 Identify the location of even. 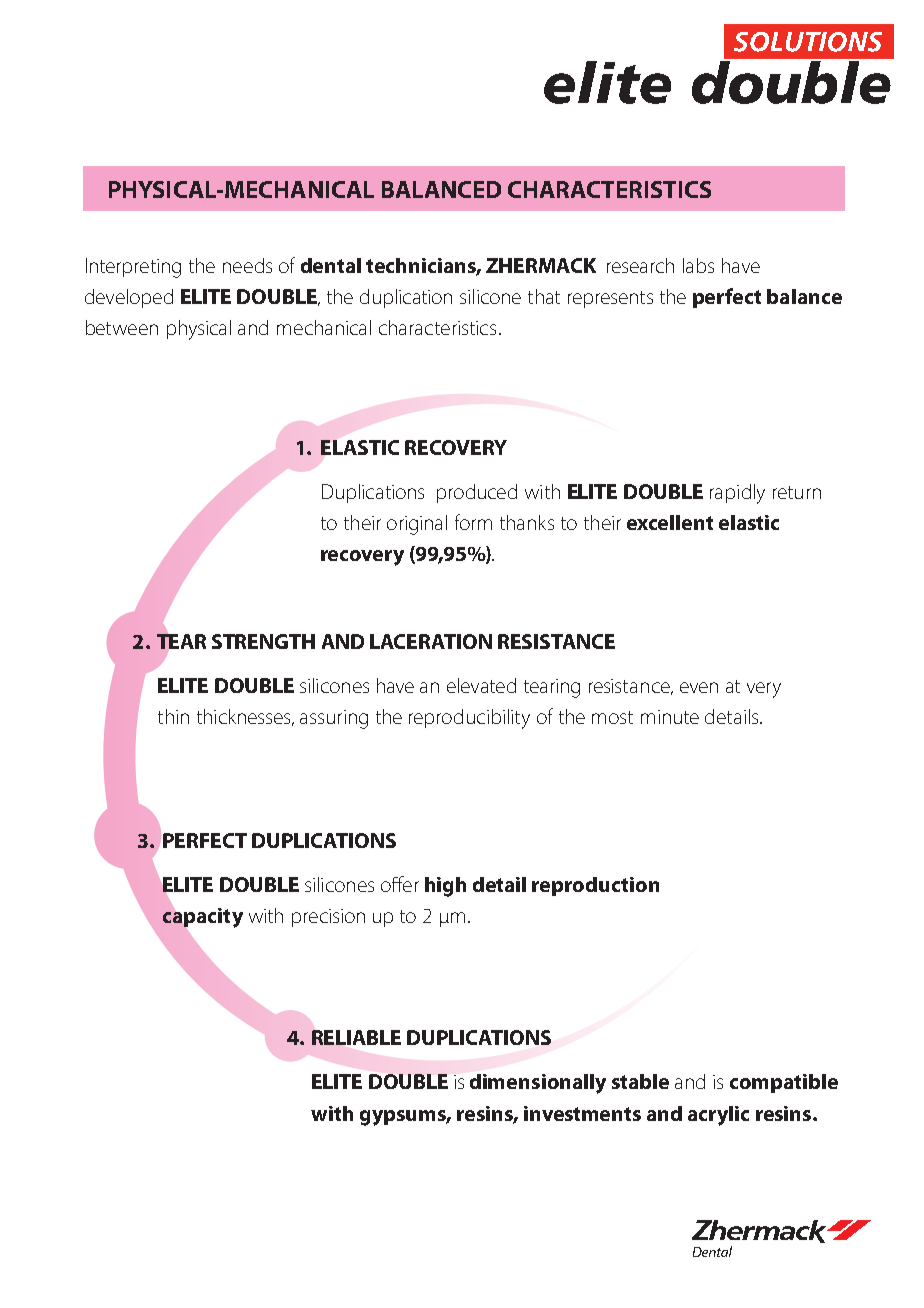
(699, 687).
